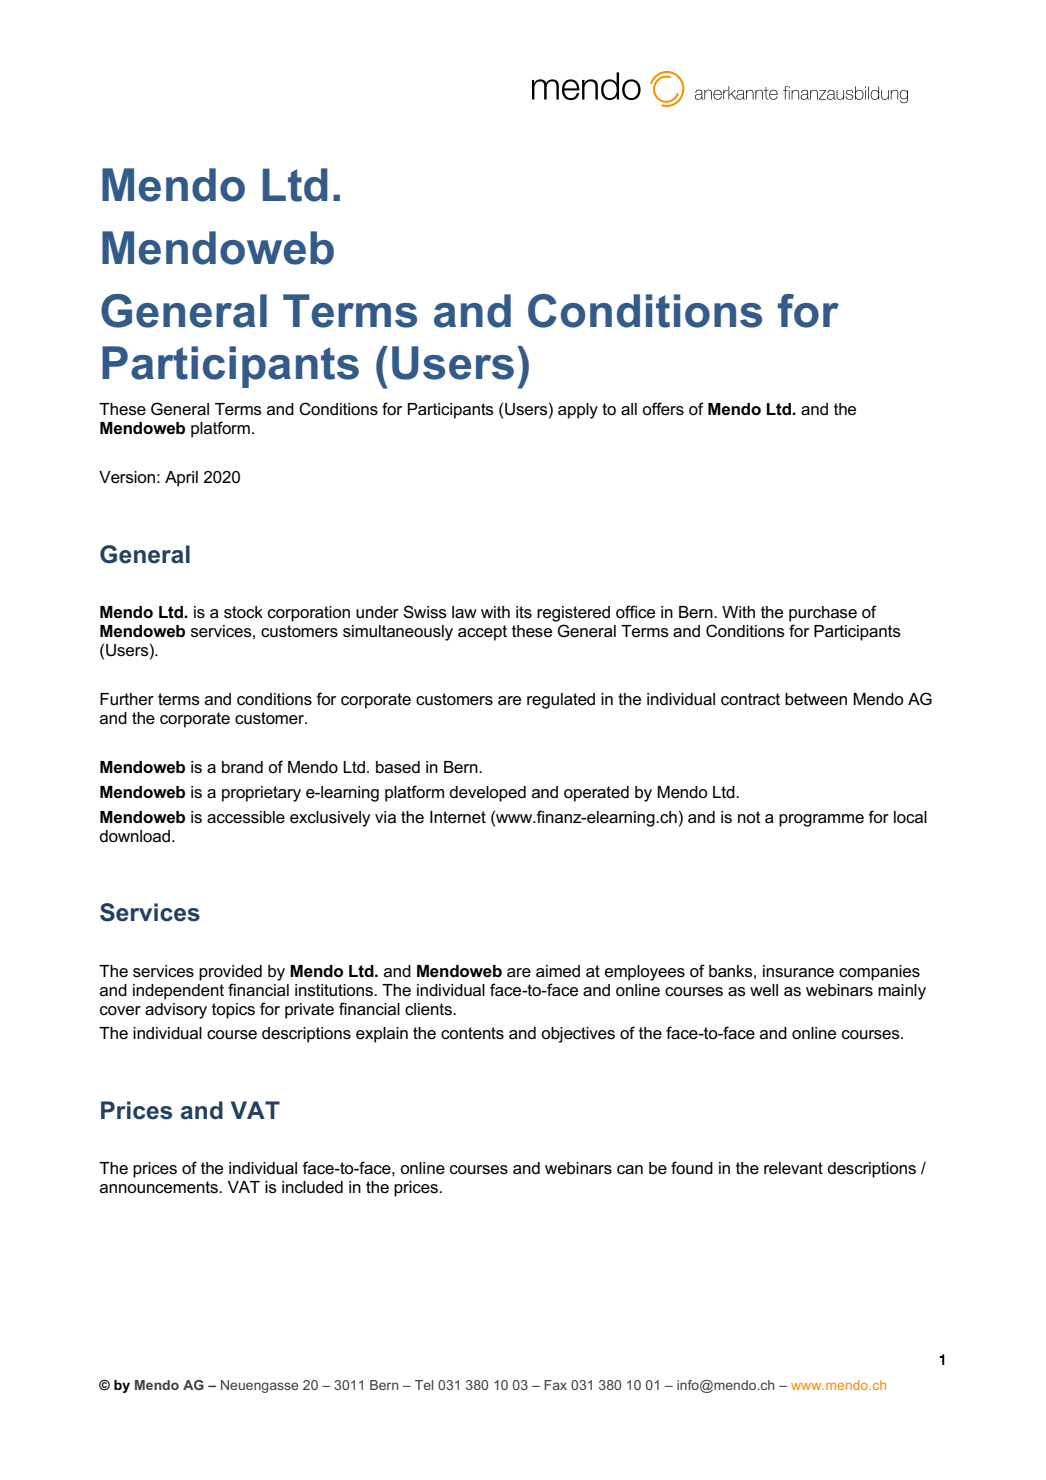 Image resolution: width=1046 pixels, height=1480 pixels. What do you see at coordinates (160, 1187) in the screenshot?
I see `announcements` at bounding box center [160, 1187].
